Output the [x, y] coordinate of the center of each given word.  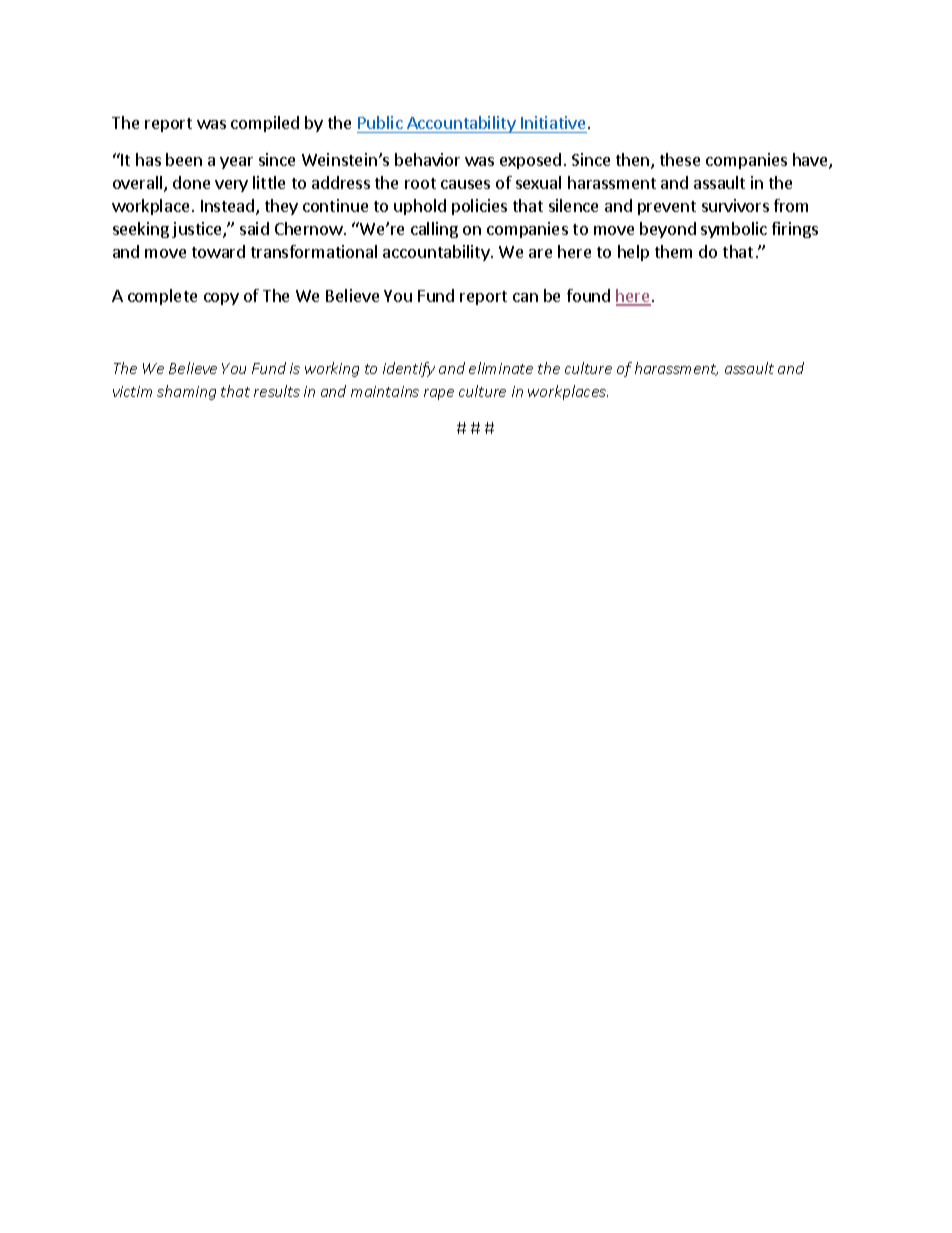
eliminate [501, 368]
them [673, 251]
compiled [265, 124]
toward [218, 251]
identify [409, 369]
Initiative [553, 122]
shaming [186, 392]
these [680, 159]
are [540, 253]
